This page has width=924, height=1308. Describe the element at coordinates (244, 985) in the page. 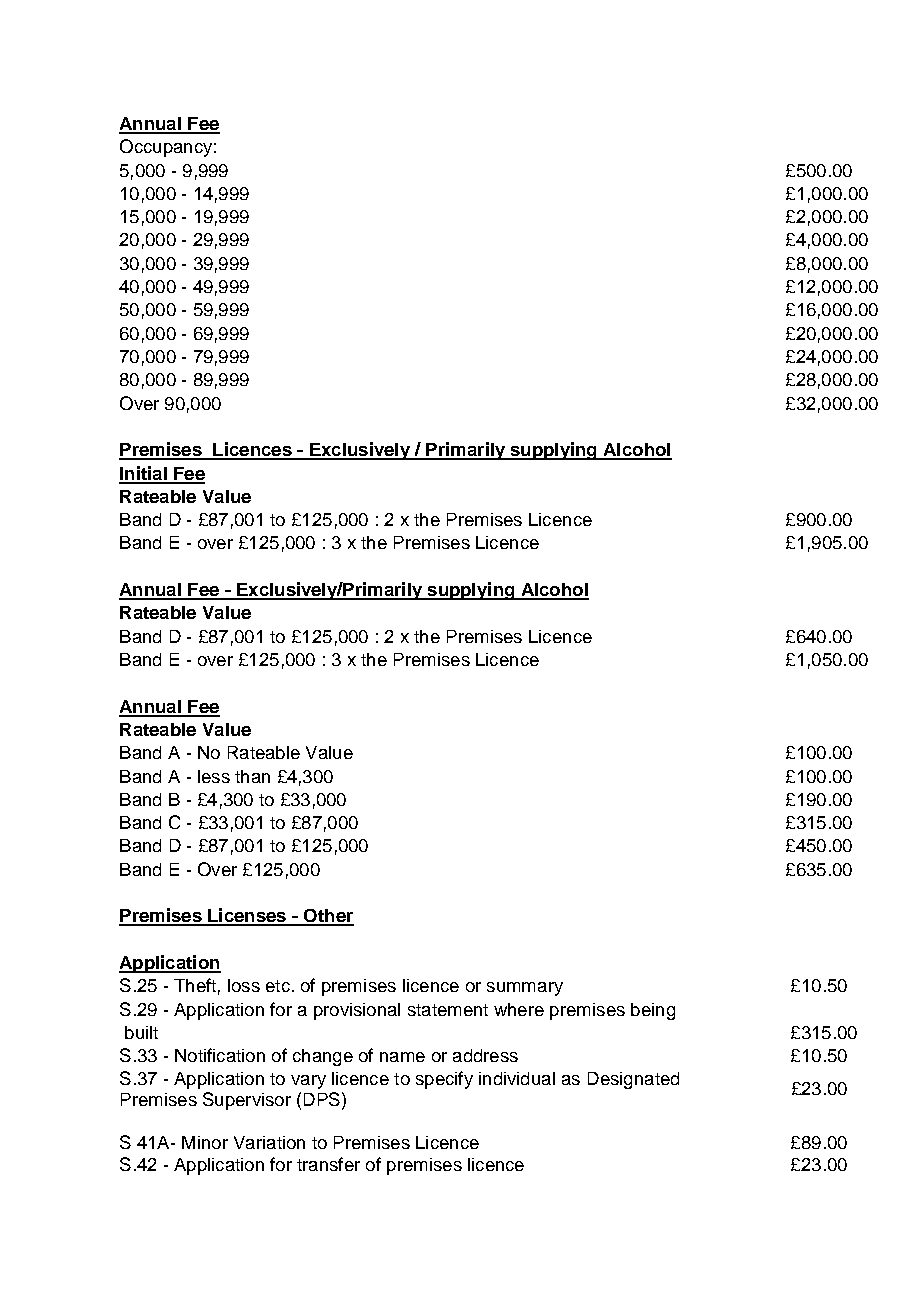

I see `loss` at that location.
